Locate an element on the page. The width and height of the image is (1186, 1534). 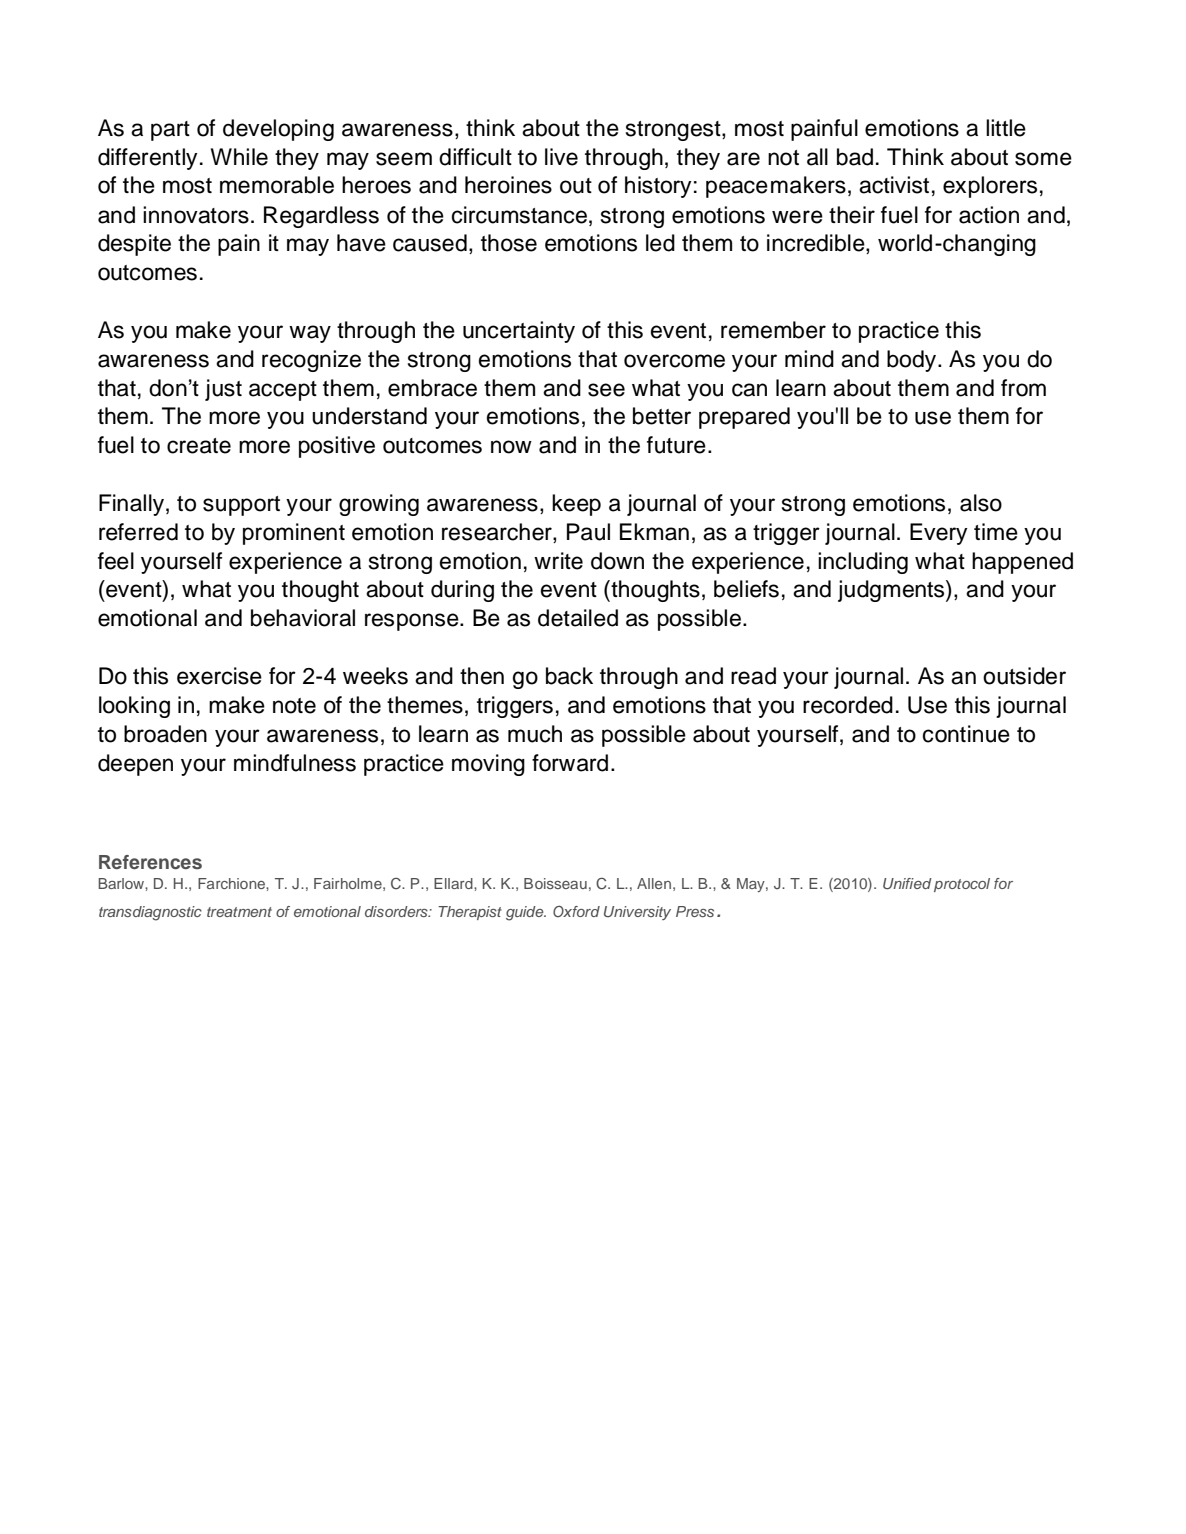
treatment is located at coordinates (239, 912).
